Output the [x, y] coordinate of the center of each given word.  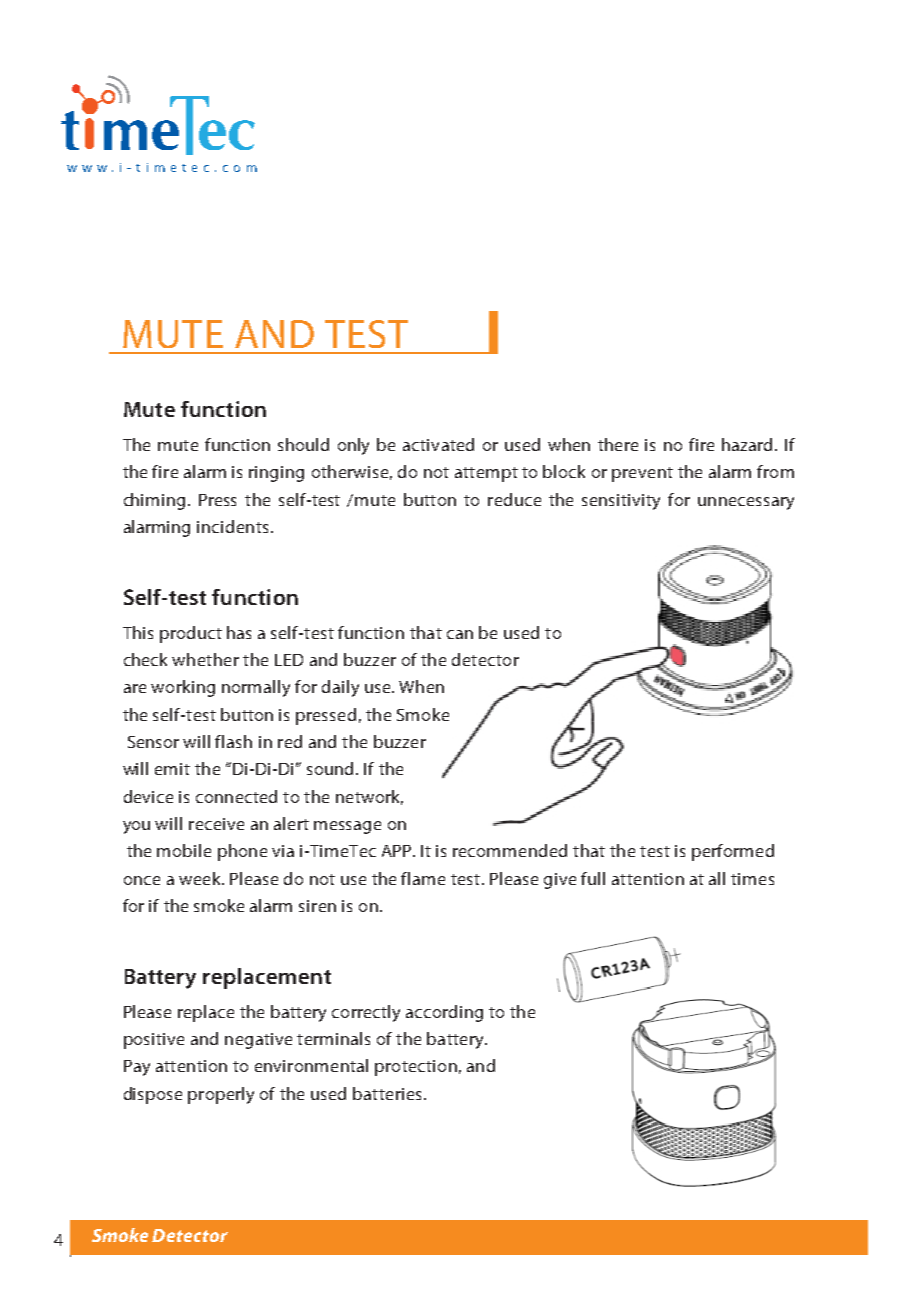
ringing [276, 474]
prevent [642, 474]
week [201, 878]
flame [423, 878]
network [369, 797]
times [752, 879]
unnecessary [746, 503]
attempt [486, 474]
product [191, 634]
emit [172, 769]
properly [221, 1095]
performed [733, 852]
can [460, 634]
